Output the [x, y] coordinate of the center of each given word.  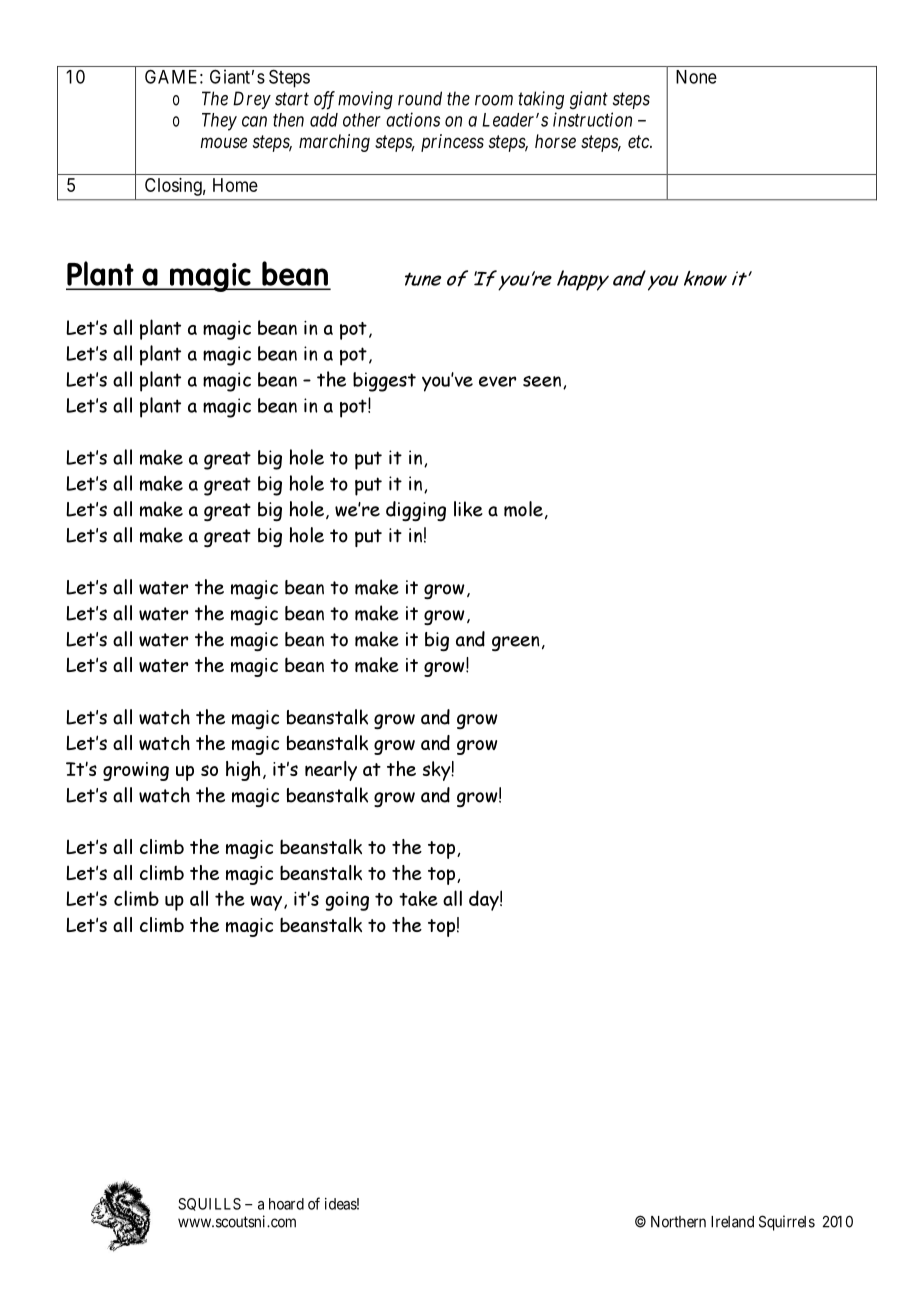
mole [523, 509]
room [494, 100]
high [243, 771]
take [418, 898]
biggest [384, 382]
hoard [286, 1204]
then [288, 120]
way [268, 903]
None [696, 77]
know [705, 278]
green [515, 643]
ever [497, 381]
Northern [678, 1222]
